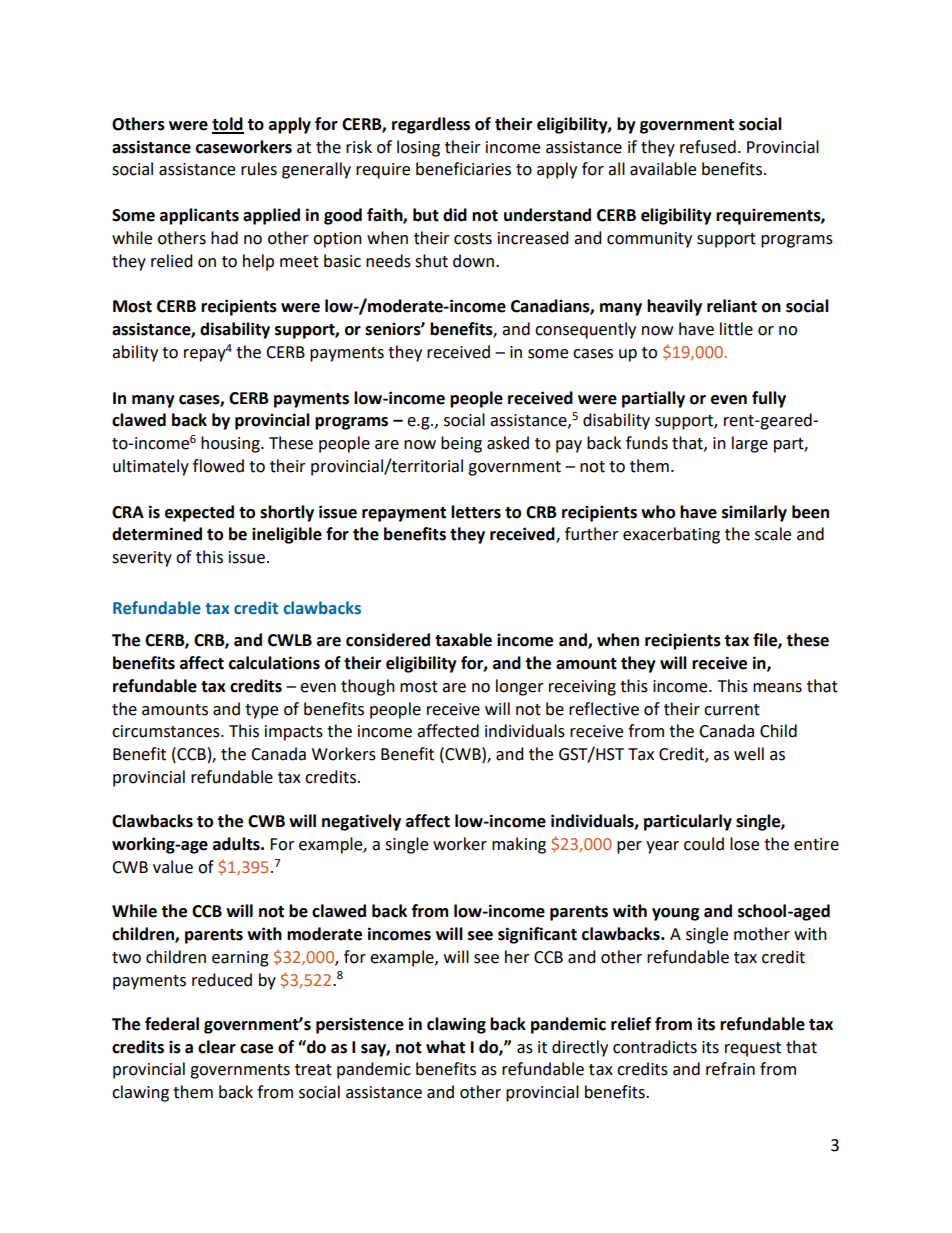 Image resolution: width=952 pixels, height=1233 pixels. I want to click on being, so click(461, 444).
